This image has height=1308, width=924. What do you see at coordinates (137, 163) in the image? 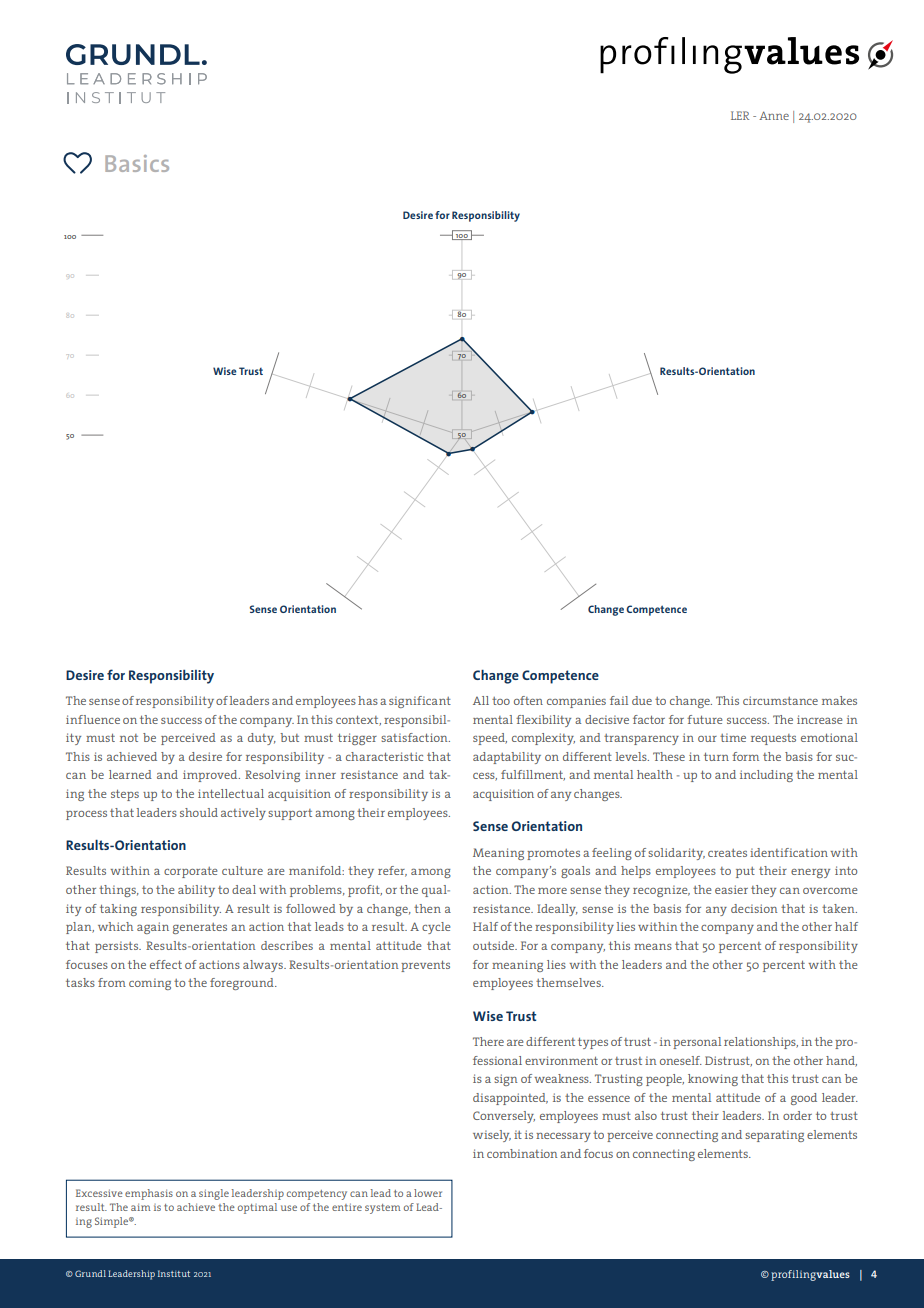
I see `Basics` at bounding box center [137, 163].
